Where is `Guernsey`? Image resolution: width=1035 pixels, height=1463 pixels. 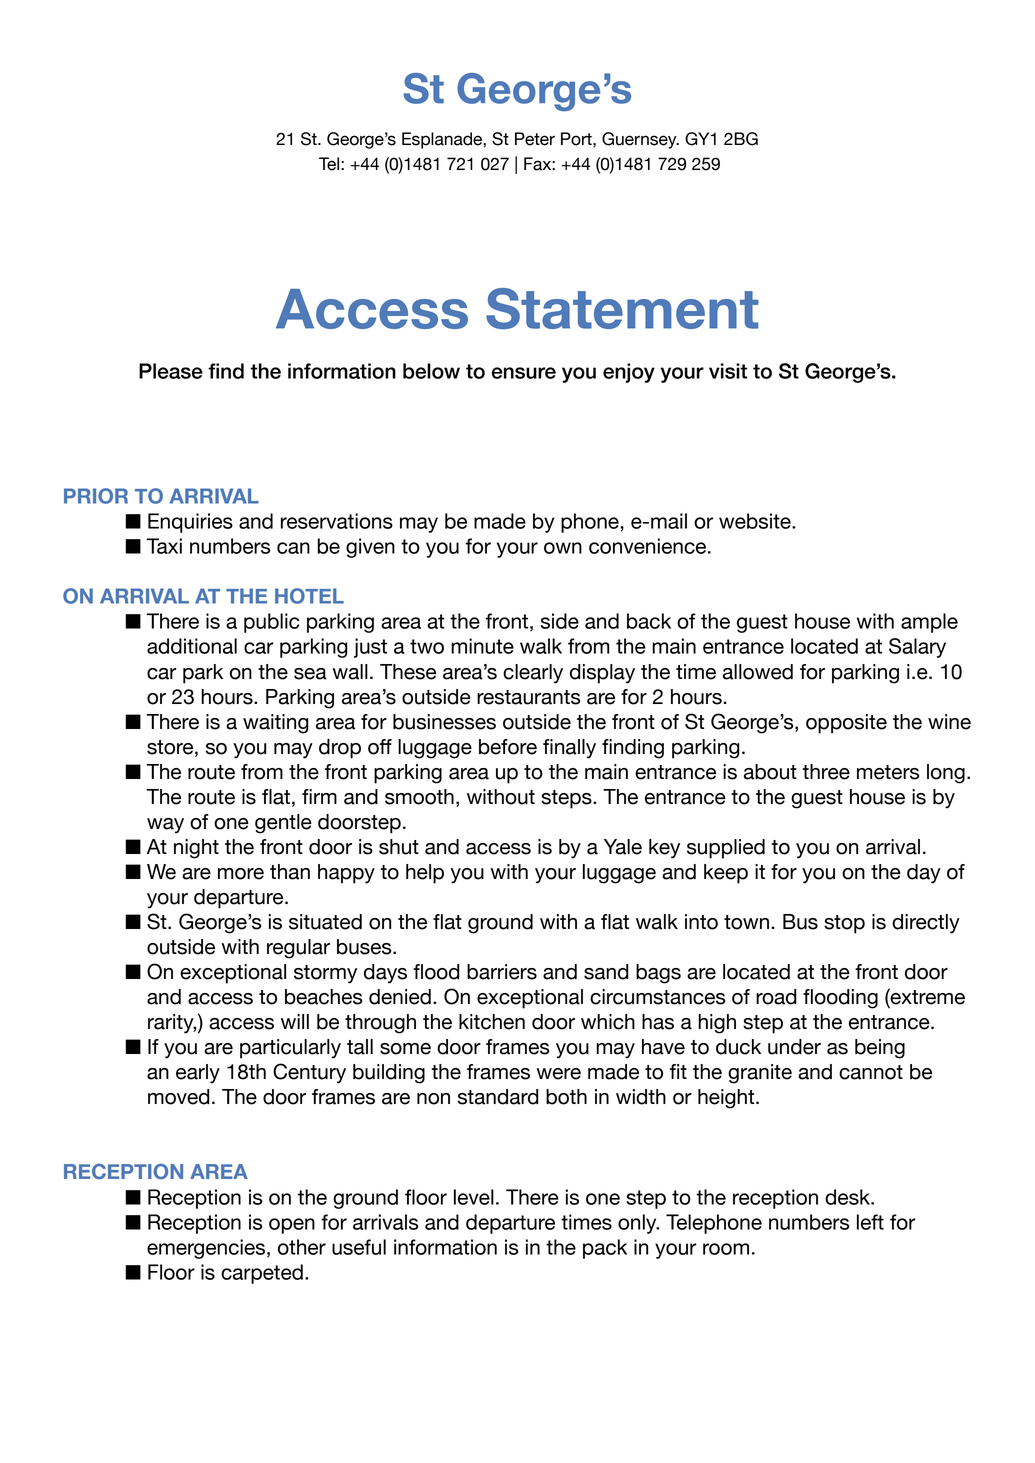 Guernsey is located at coordinates (640, 140).
